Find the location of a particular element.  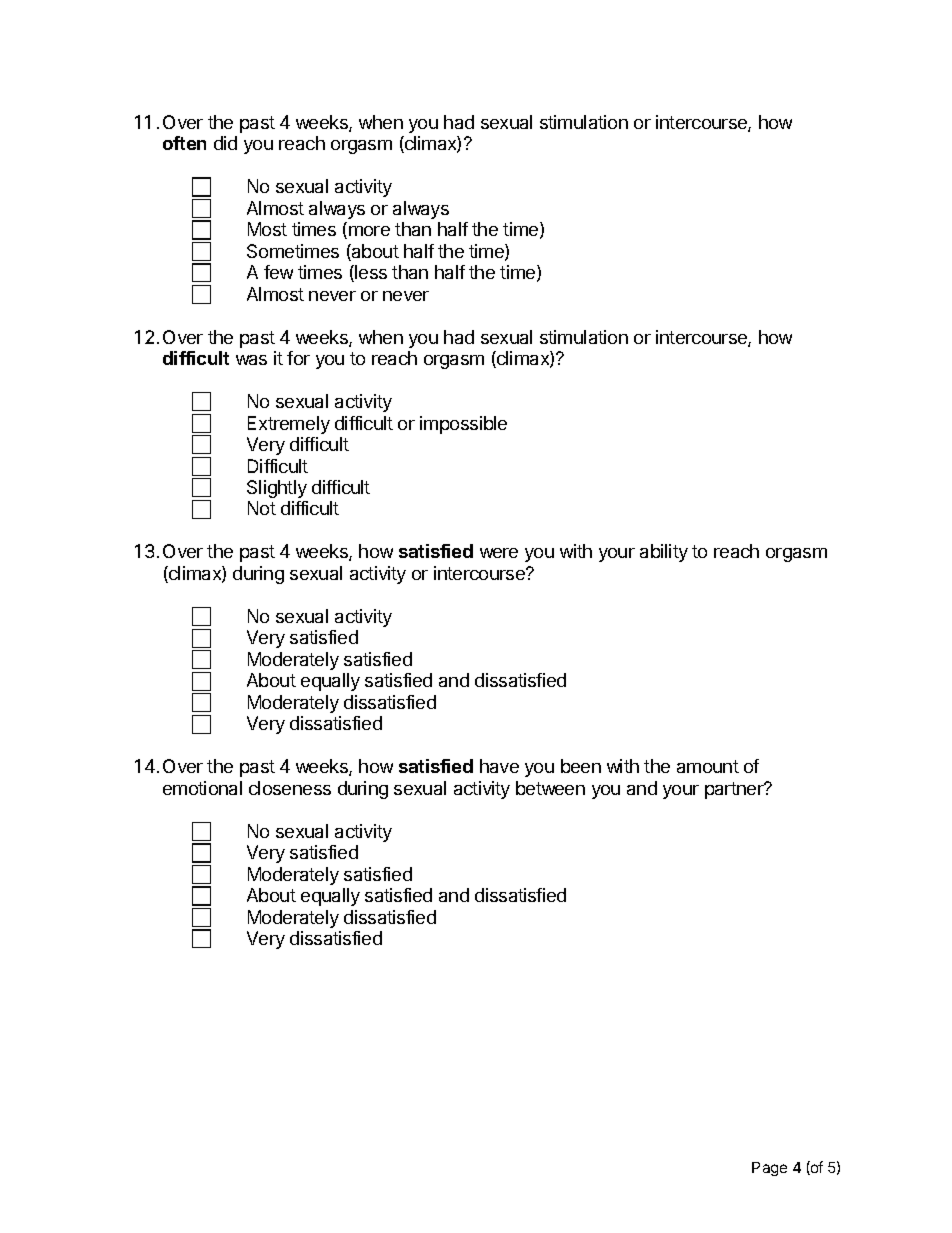

been is located at coordinates (581, 766).
